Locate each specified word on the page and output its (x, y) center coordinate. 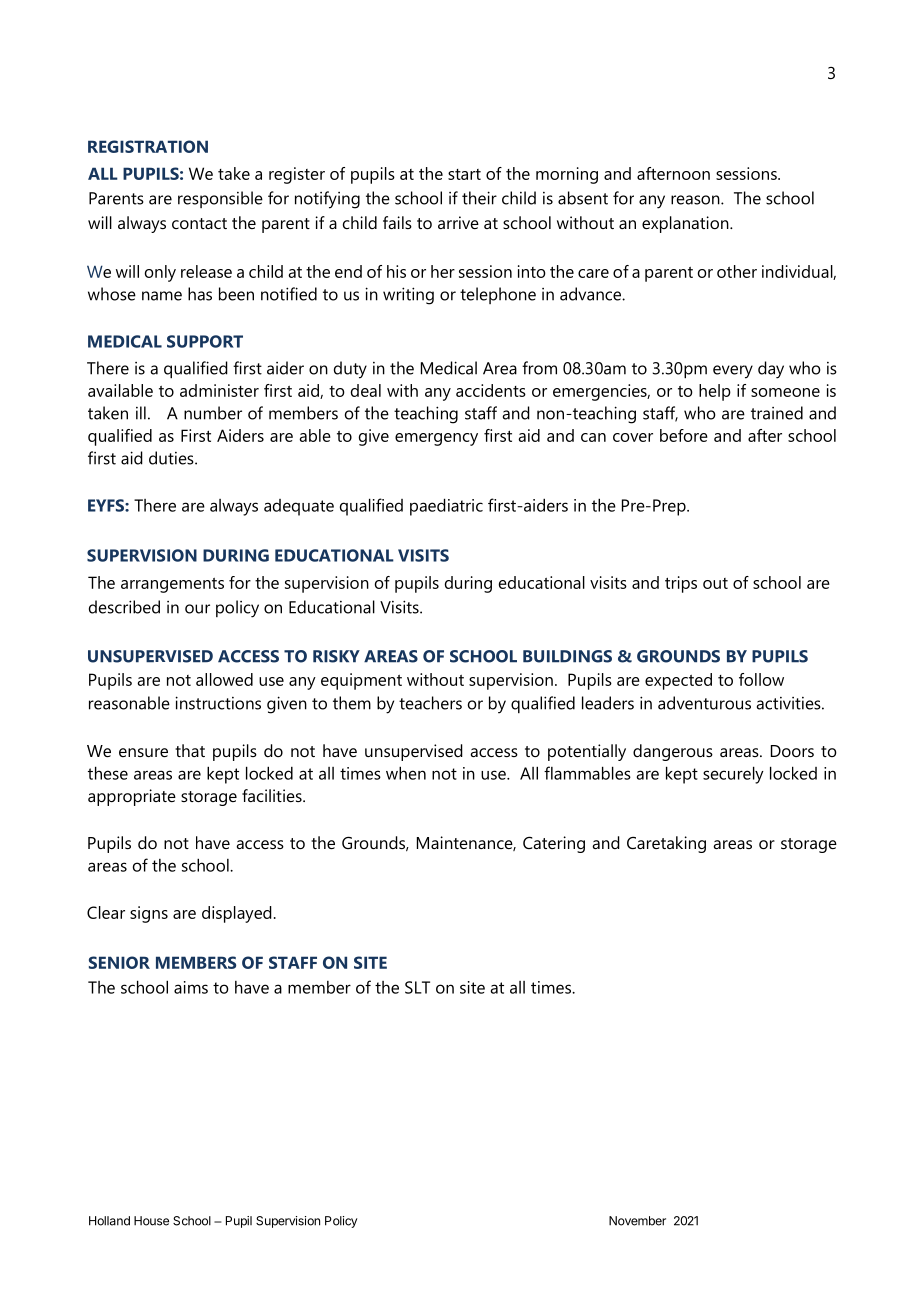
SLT (417, 987)
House (151, 1221)
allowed (224, 679)
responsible (220, 199)
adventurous (704, 703)
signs (149, 914)
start (464, 174)
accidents (491, 390)
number (213, 413)
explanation (686, 224)
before (684, 435)
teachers (430, 703)
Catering (554, 844)
